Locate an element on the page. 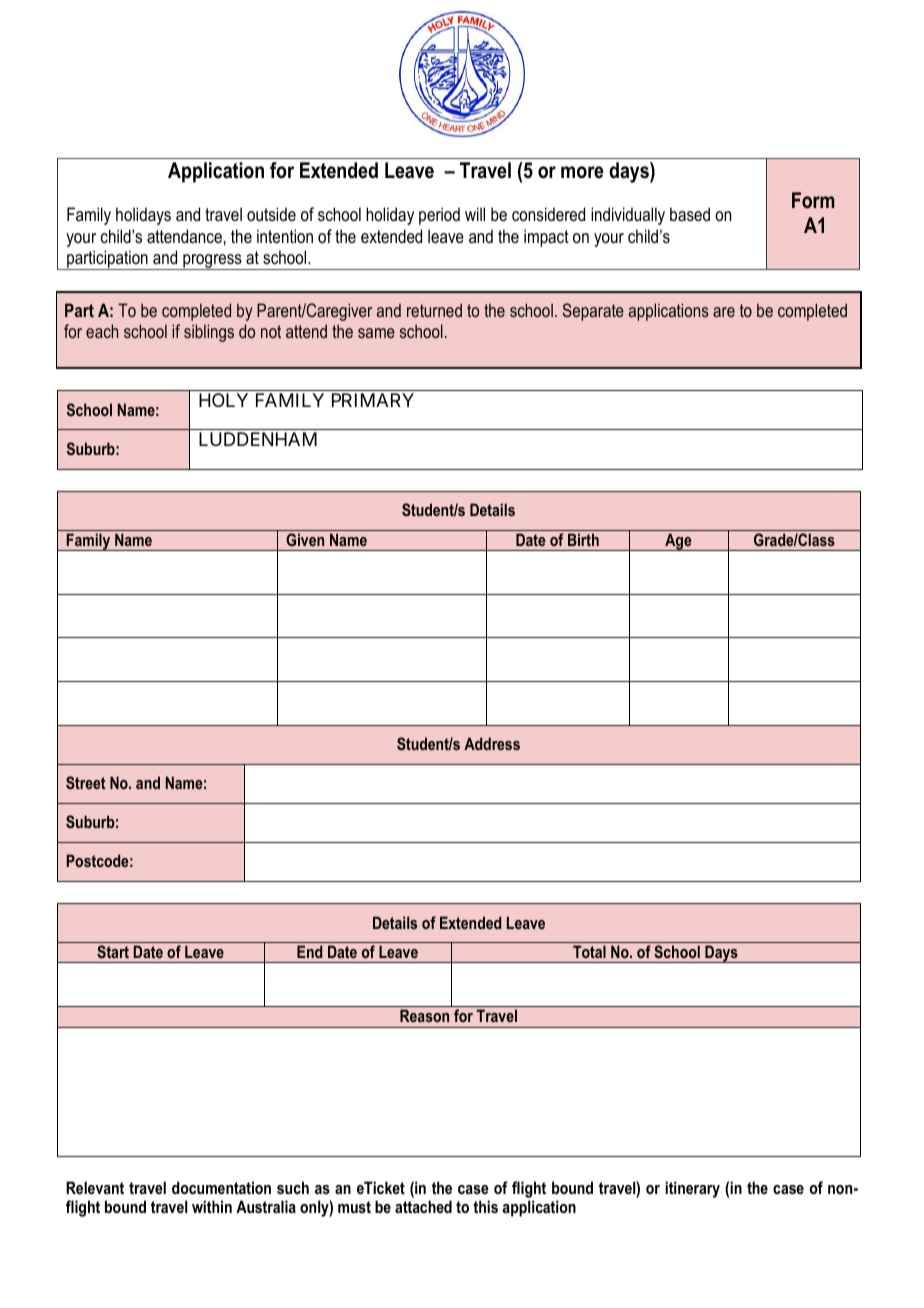 The image size is (924, 1308). documentation is located at coordinates (221, 1187).
